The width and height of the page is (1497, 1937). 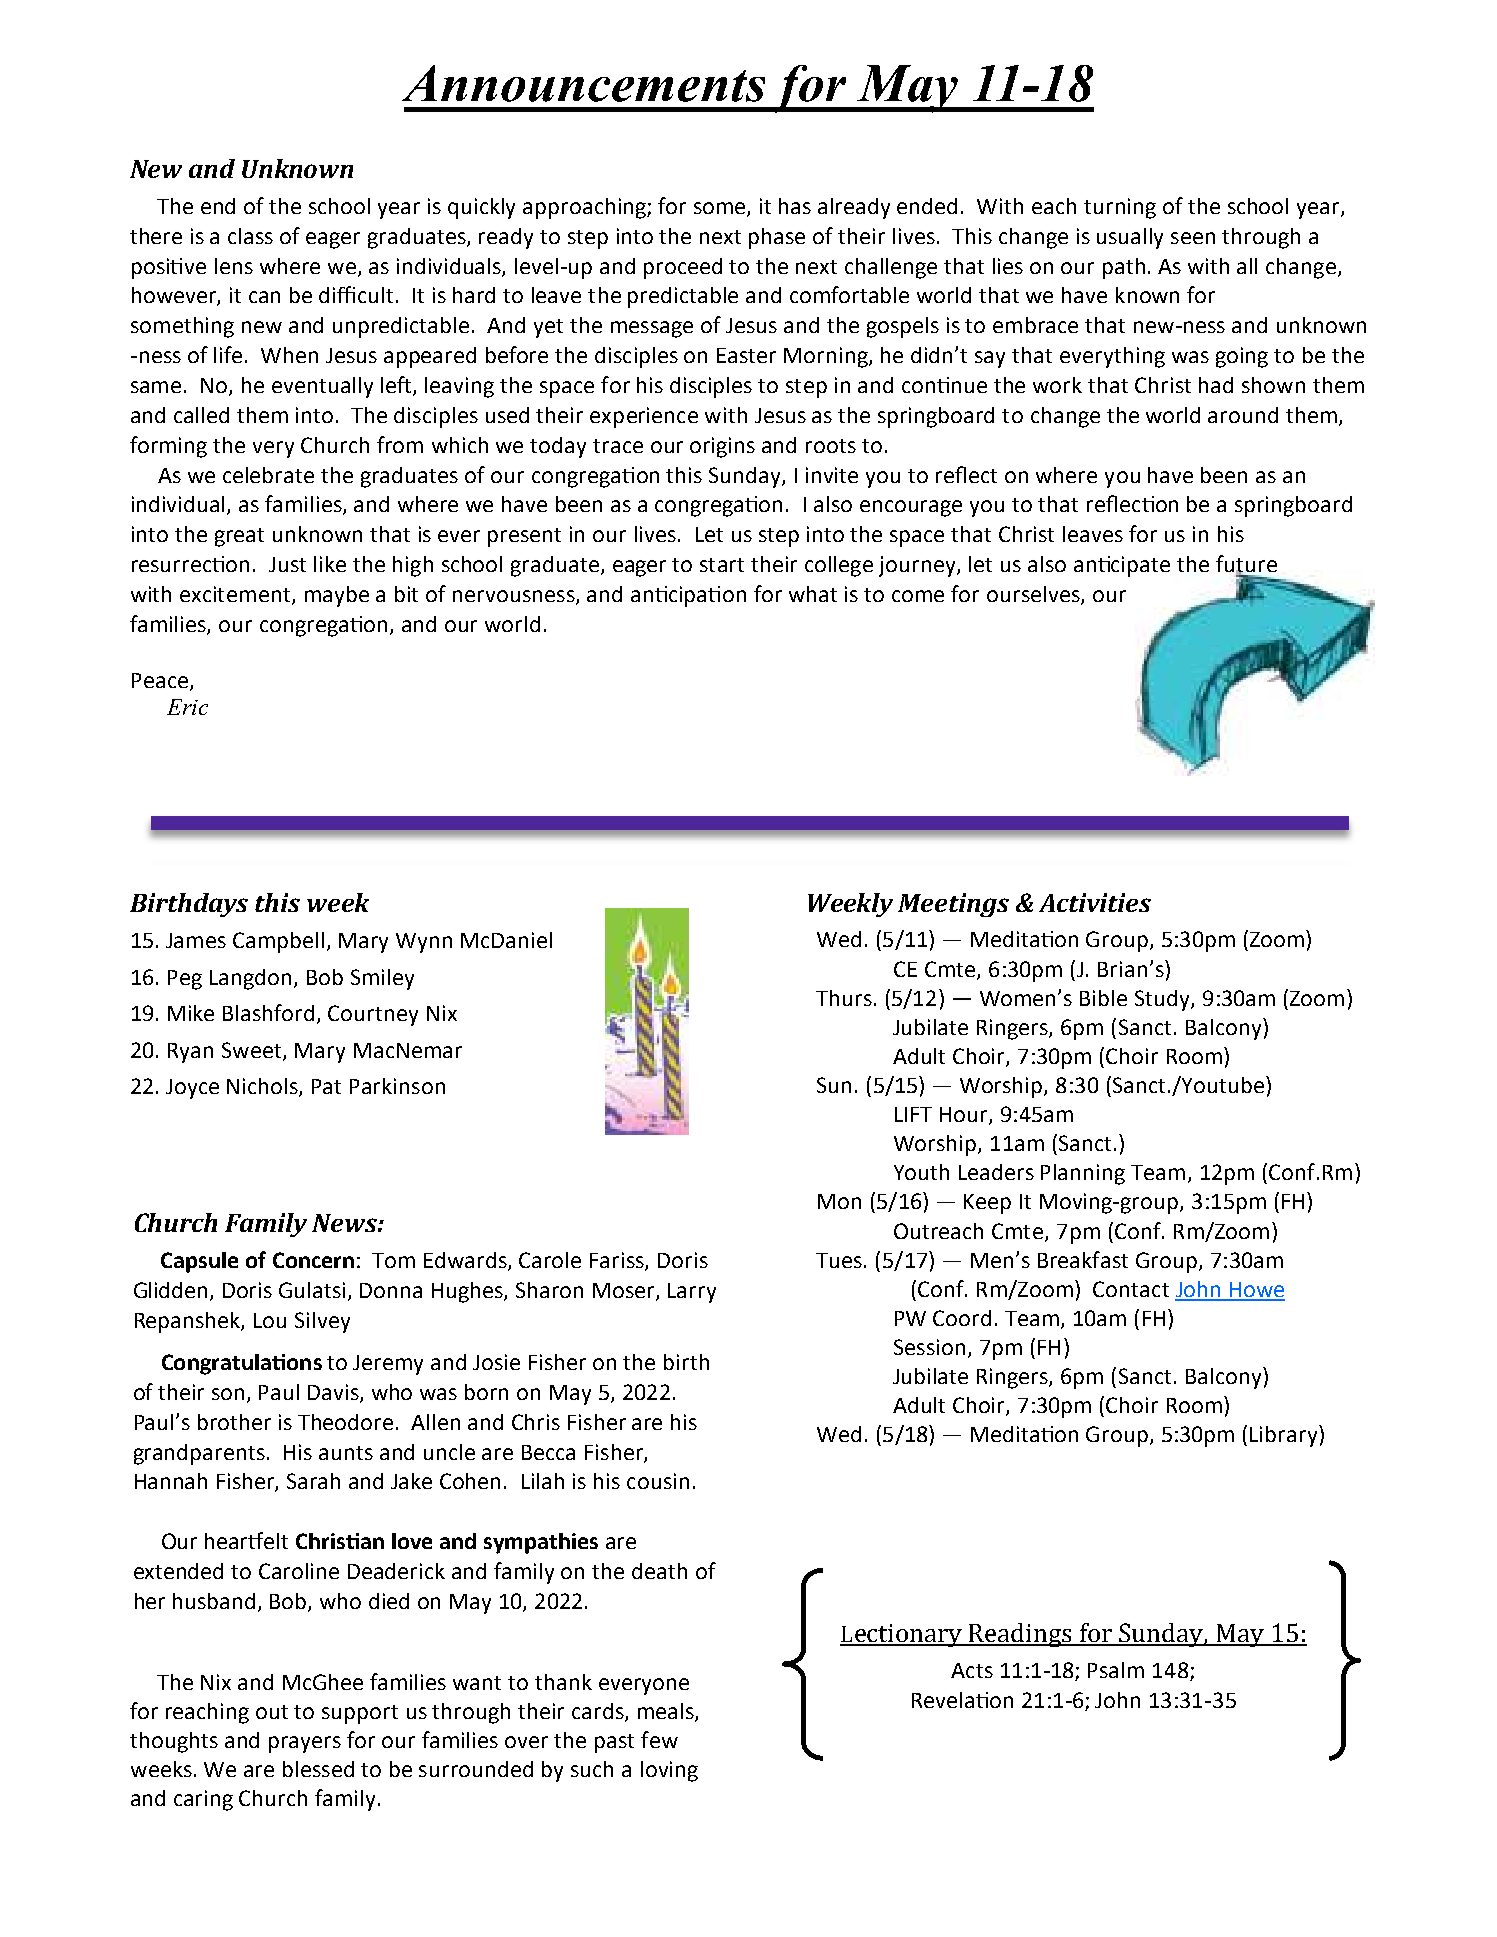 I want to click on Concern, so click(x=313, y=1260).
